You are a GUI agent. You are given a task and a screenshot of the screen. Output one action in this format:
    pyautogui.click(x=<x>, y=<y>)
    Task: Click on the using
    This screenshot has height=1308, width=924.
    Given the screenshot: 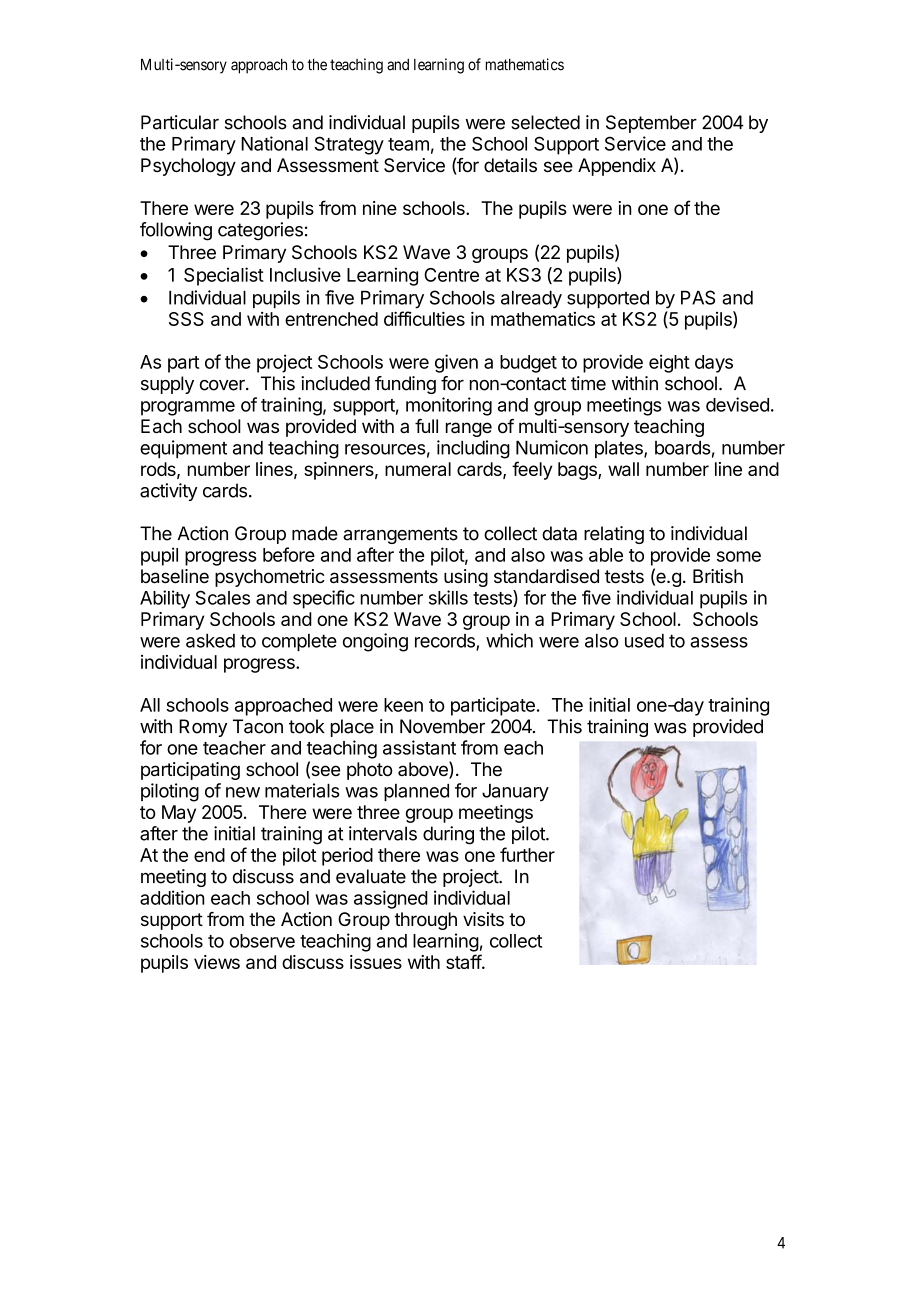 What is the action you would take?
    pyautogui.click(x=466, y=578)
